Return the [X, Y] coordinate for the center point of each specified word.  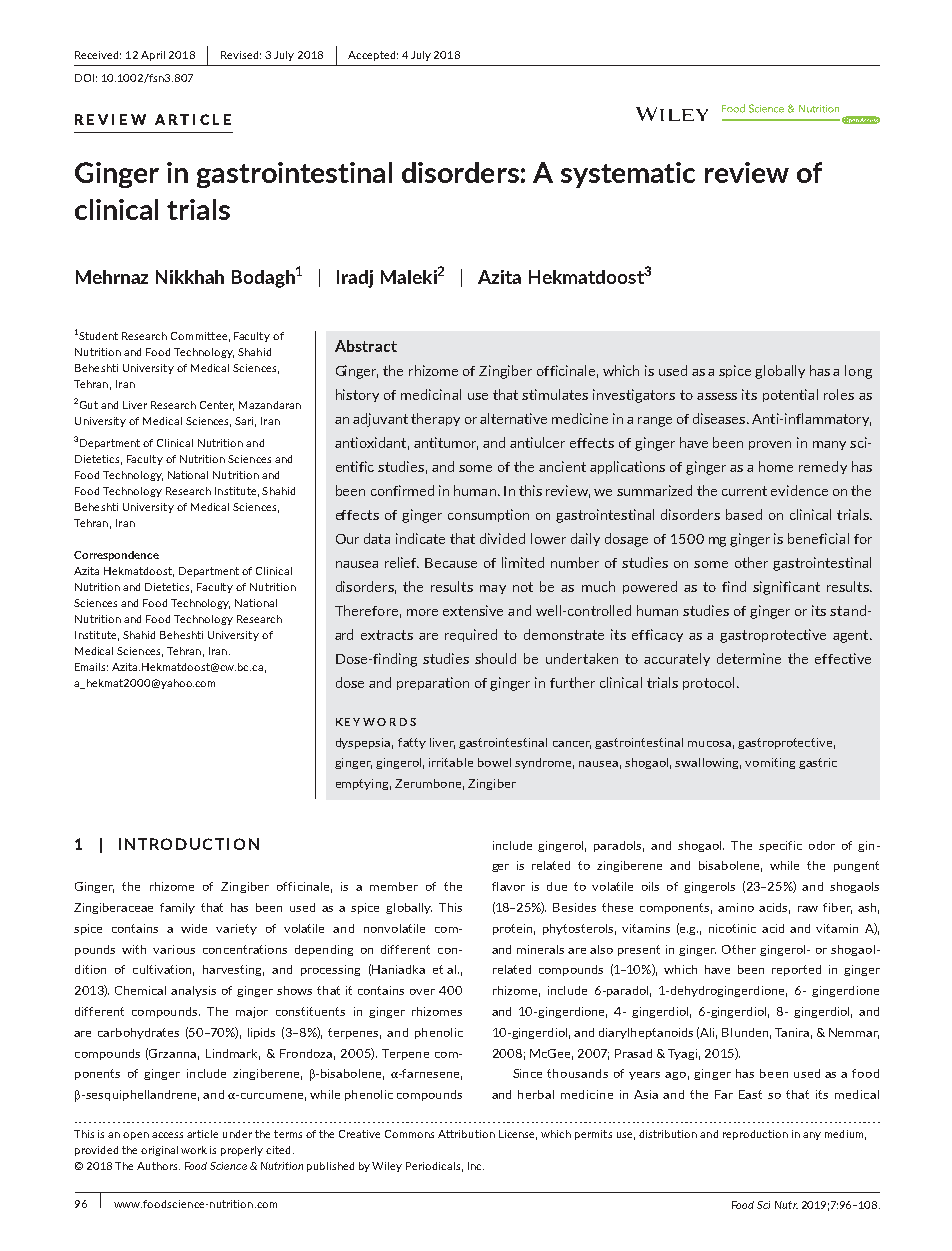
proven [770, 445]
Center [217, 406]
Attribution [466, 1134]
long [858, 372]
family [177, 908]
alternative [513, 418]
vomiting [770, 763]
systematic [628, 175]
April [153, 56]
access [167, 1135]
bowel [494, 762]
